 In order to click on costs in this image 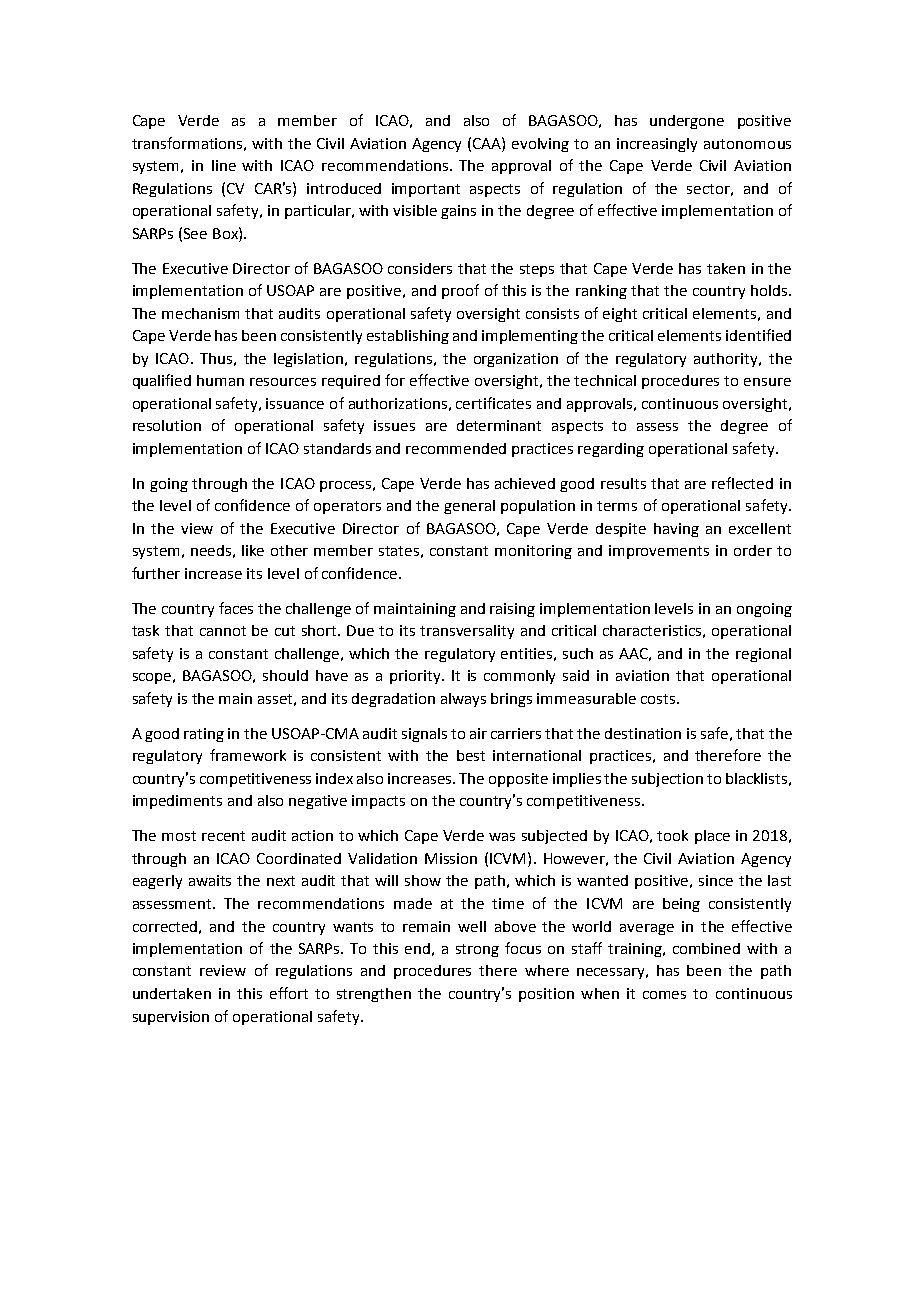, I will do `click(659, 699)`.
